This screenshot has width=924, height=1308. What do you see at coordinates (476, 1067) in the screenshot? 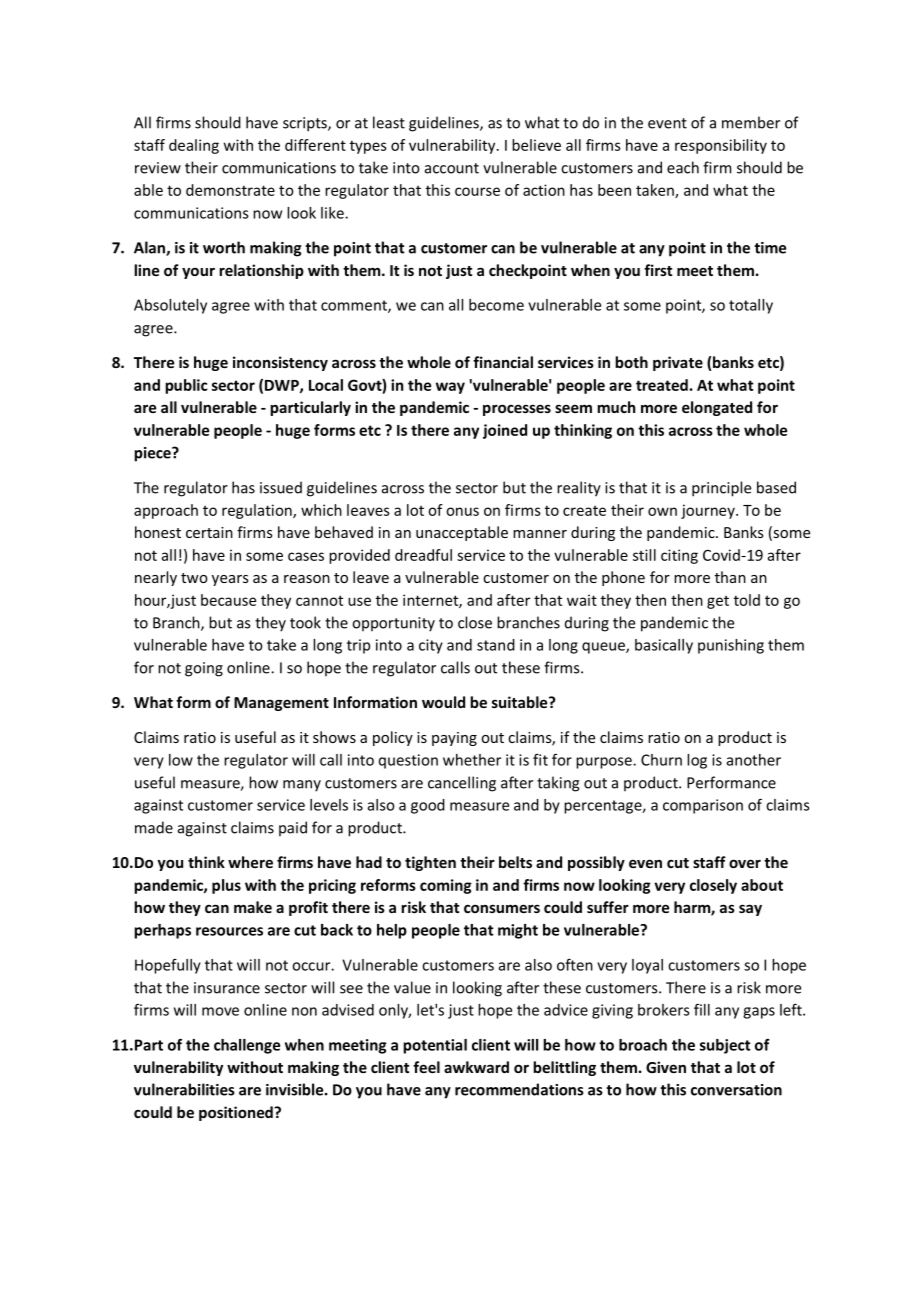
I see `awkward` at bounding box center [476, 1067].
